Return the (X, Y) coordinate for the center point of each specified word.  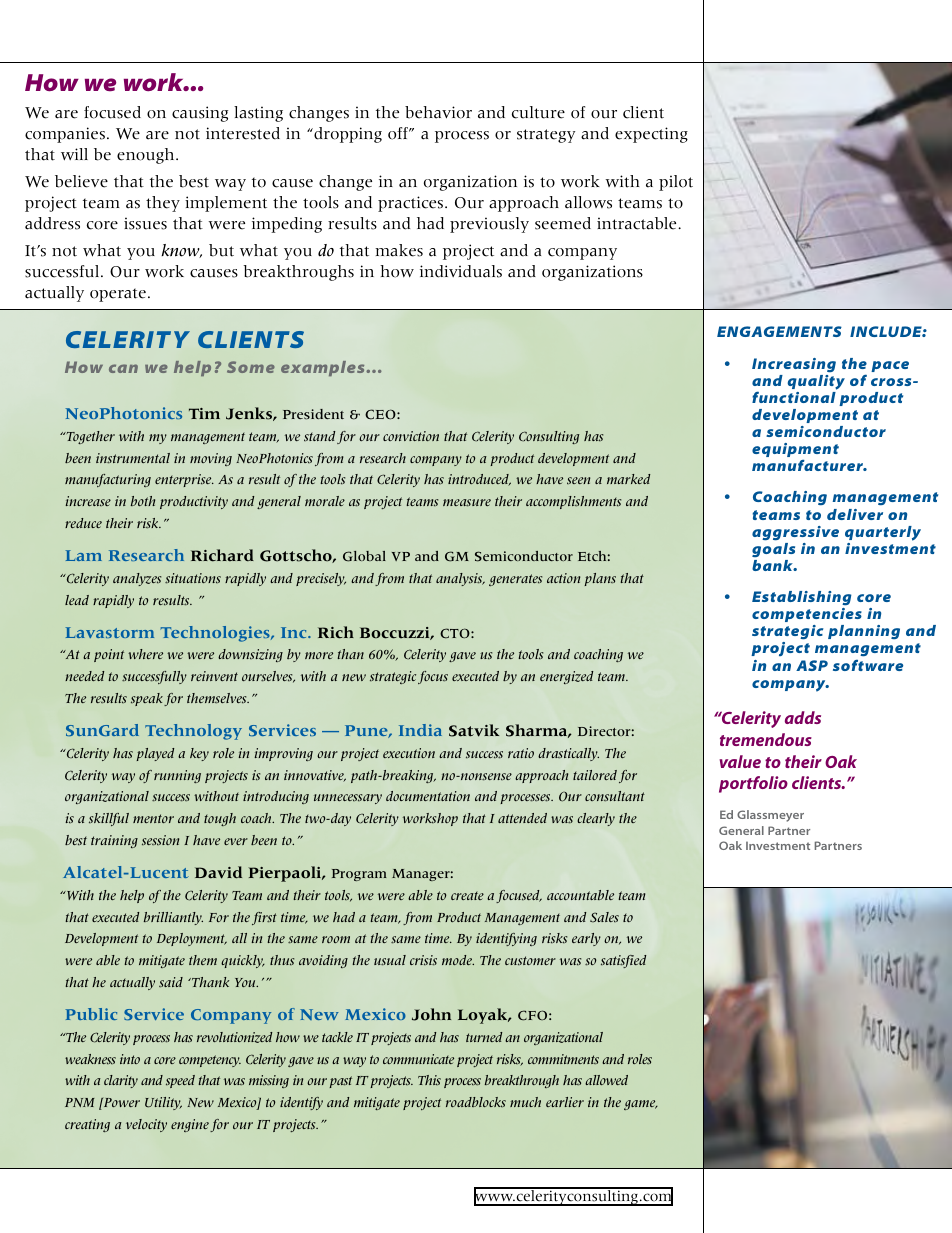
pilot (676, 183)
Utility (163, 1103)
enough (147, 156)
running (177, 776)
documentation (428, 796)
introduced (479, 480)
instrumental (133, 458)
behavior (438, 112)
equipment (795, 451)
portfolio (753, 784)
